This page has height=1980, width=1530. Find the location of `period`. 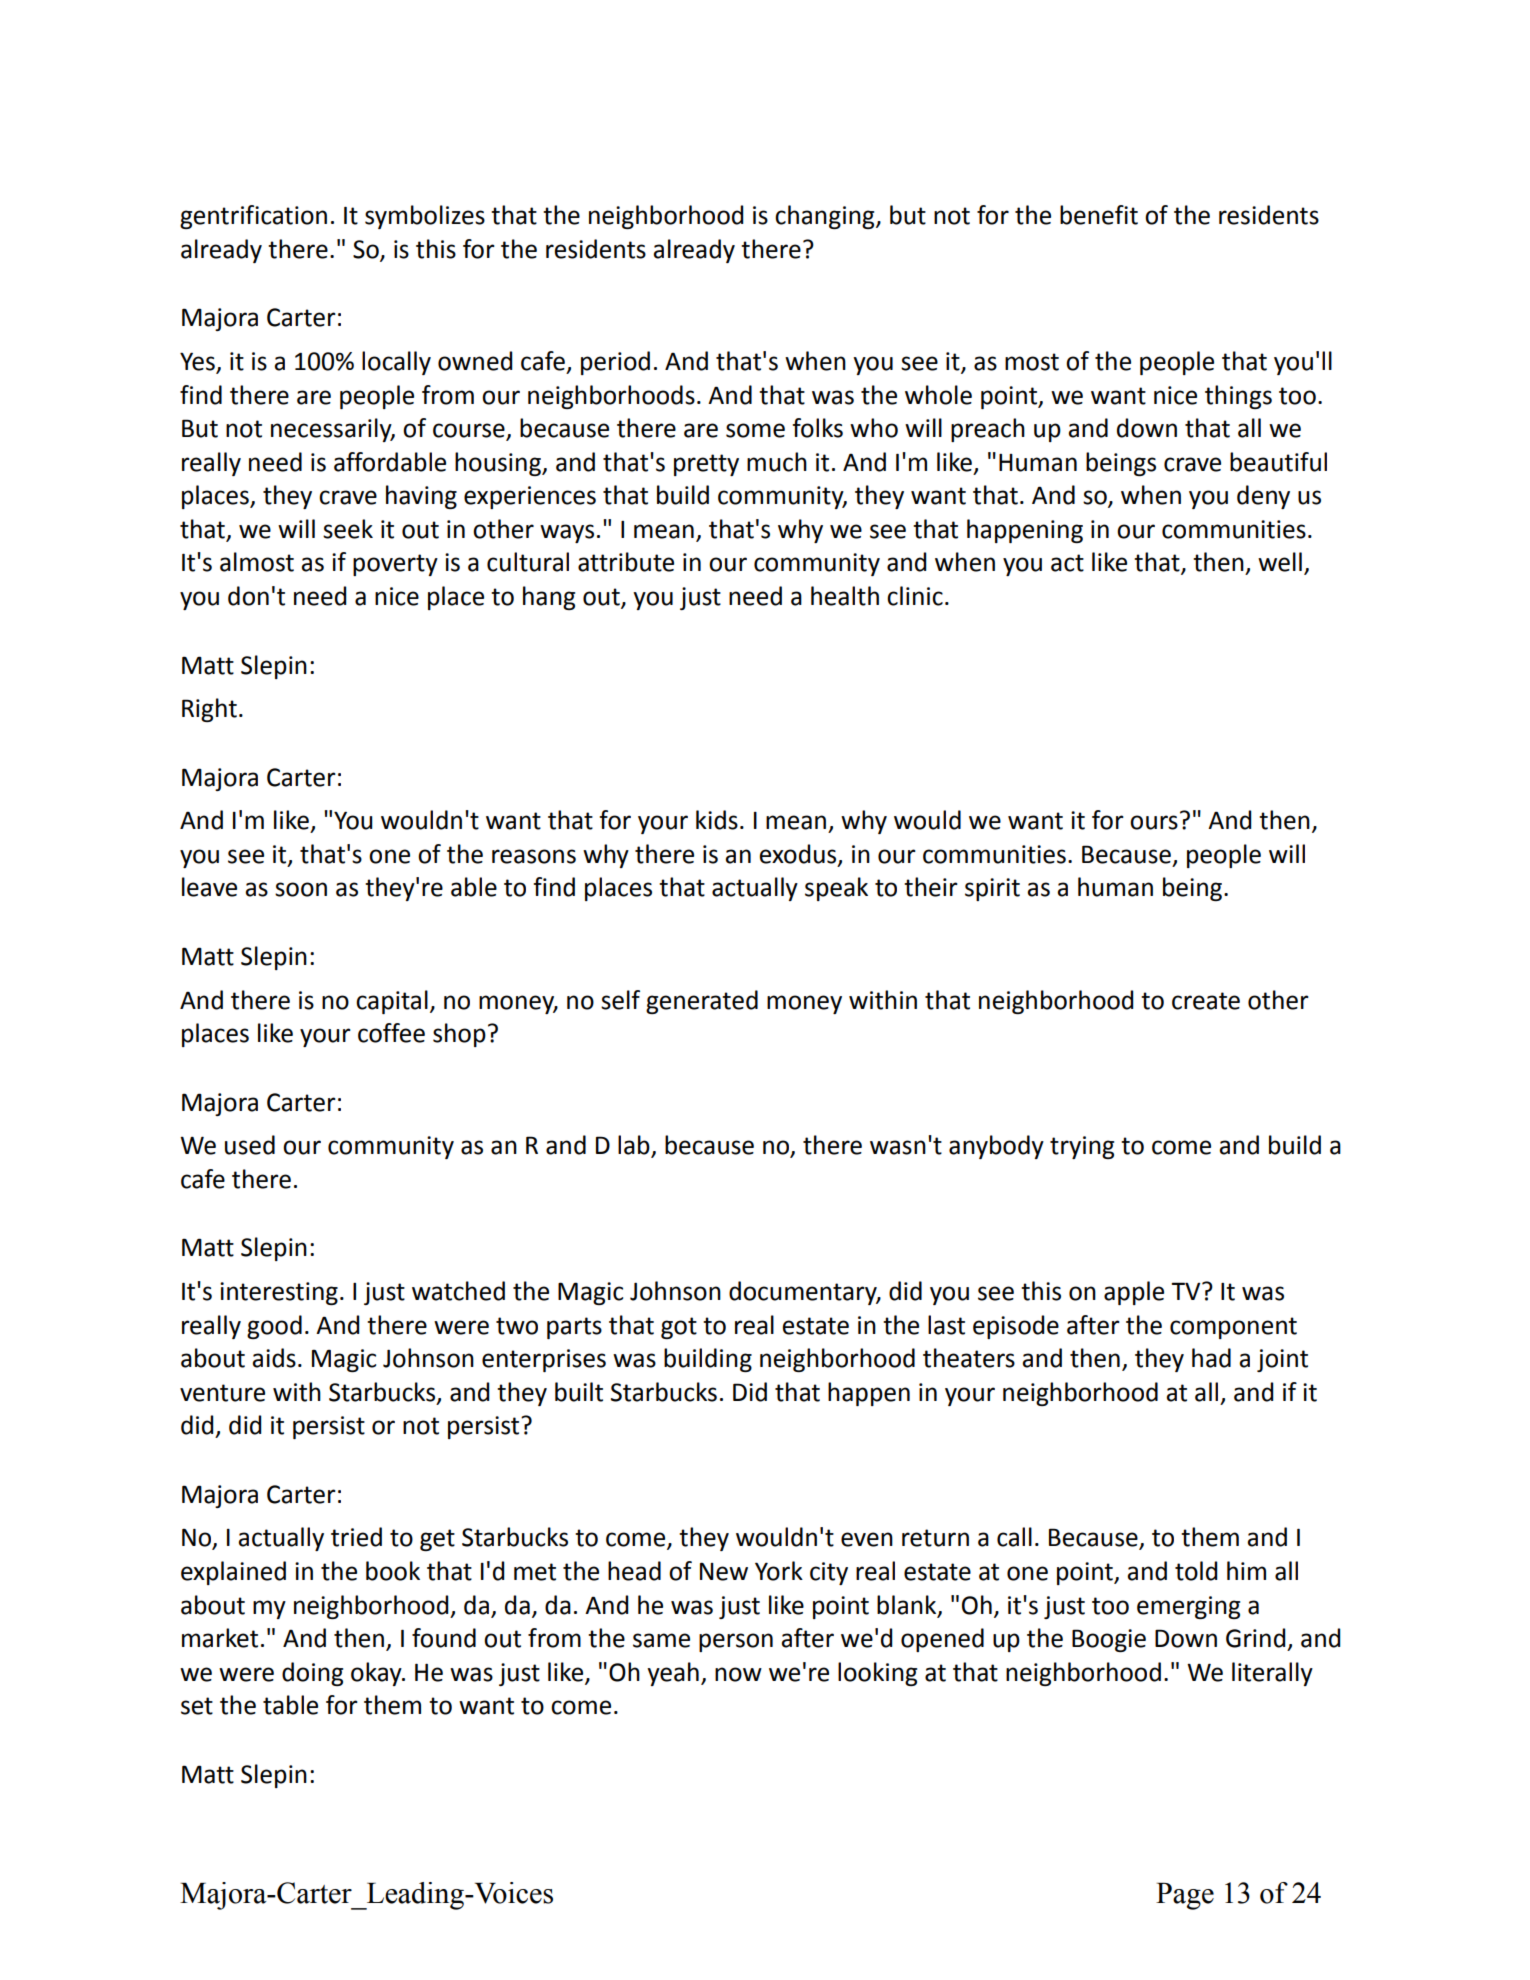

period is located at coordinates (615, 363).
